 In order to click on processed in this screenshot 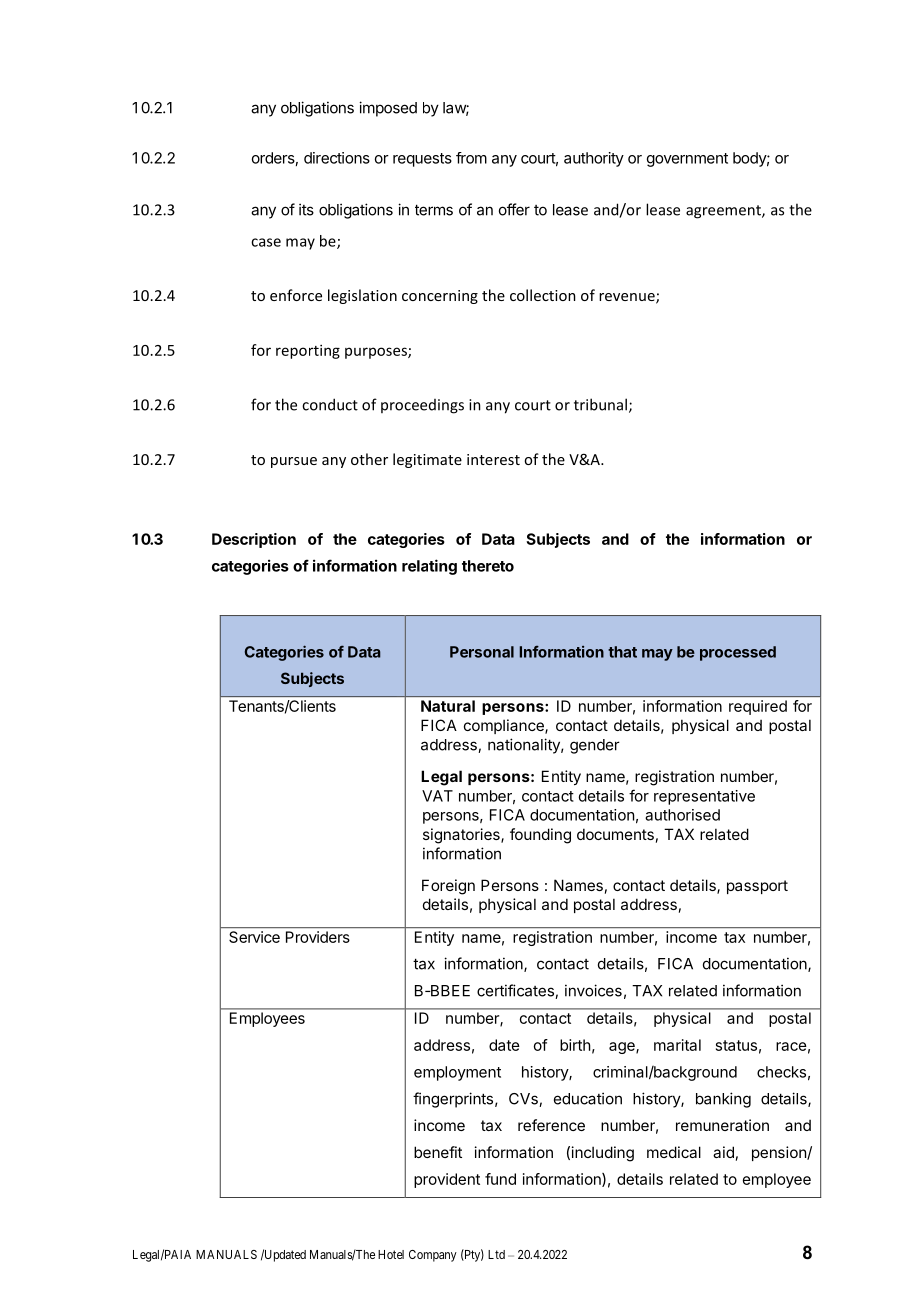, I will do `click(738, 653)`.
